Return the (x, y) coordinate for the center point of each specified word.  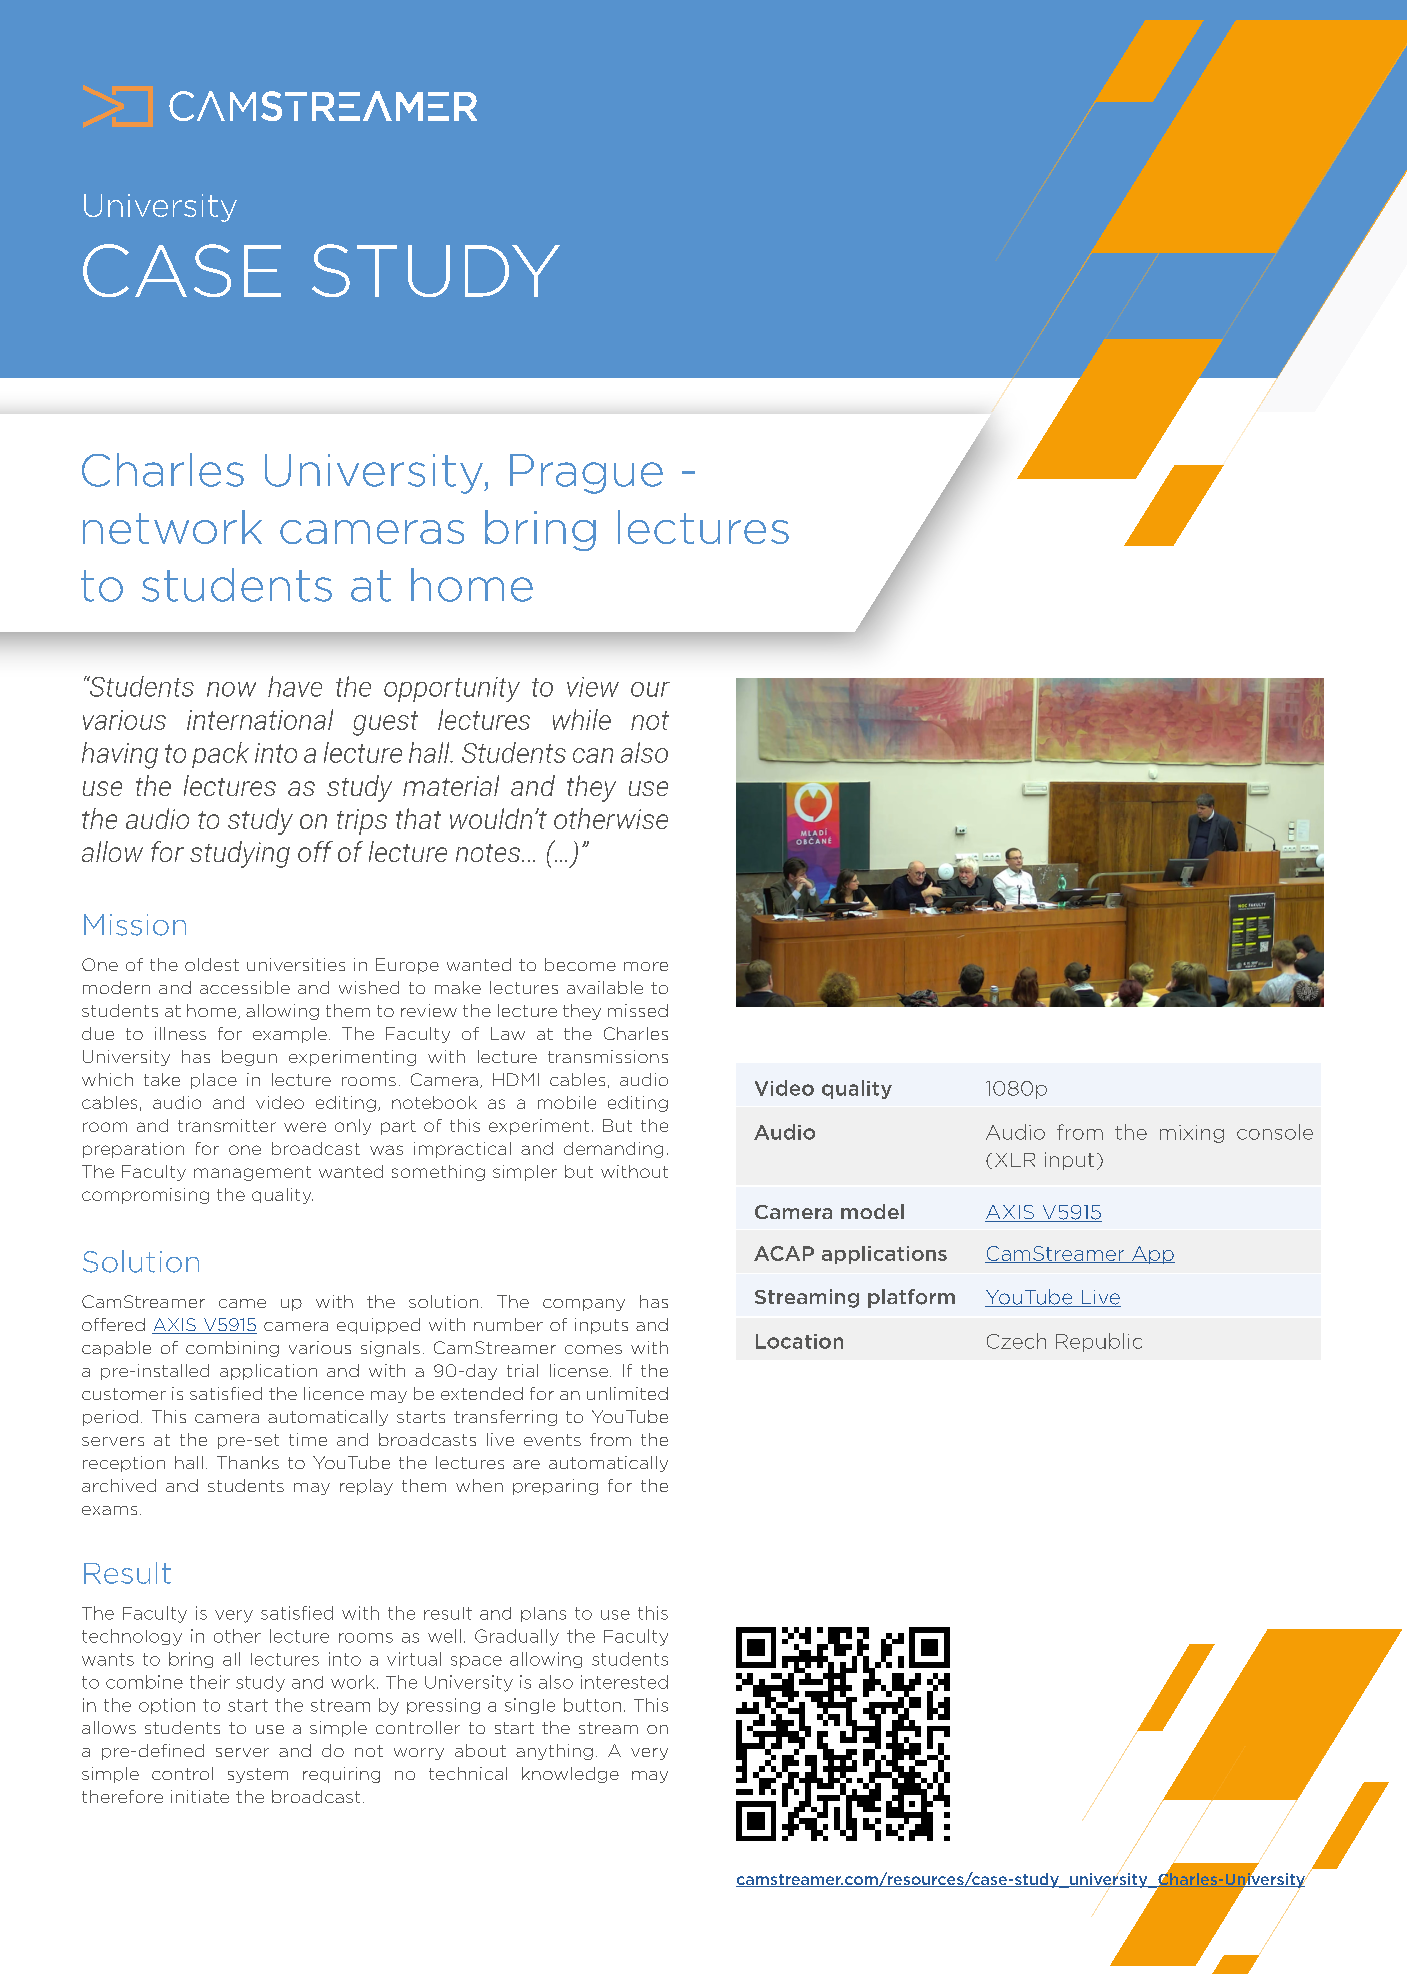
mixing (1192, 1134)
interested (624, 1682)
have (295, 686)
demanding (613, 1150)
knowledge (570, 1775)
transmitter (227, 1125)
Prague (586, 474)
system (258, 1775)
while (582, 719)
